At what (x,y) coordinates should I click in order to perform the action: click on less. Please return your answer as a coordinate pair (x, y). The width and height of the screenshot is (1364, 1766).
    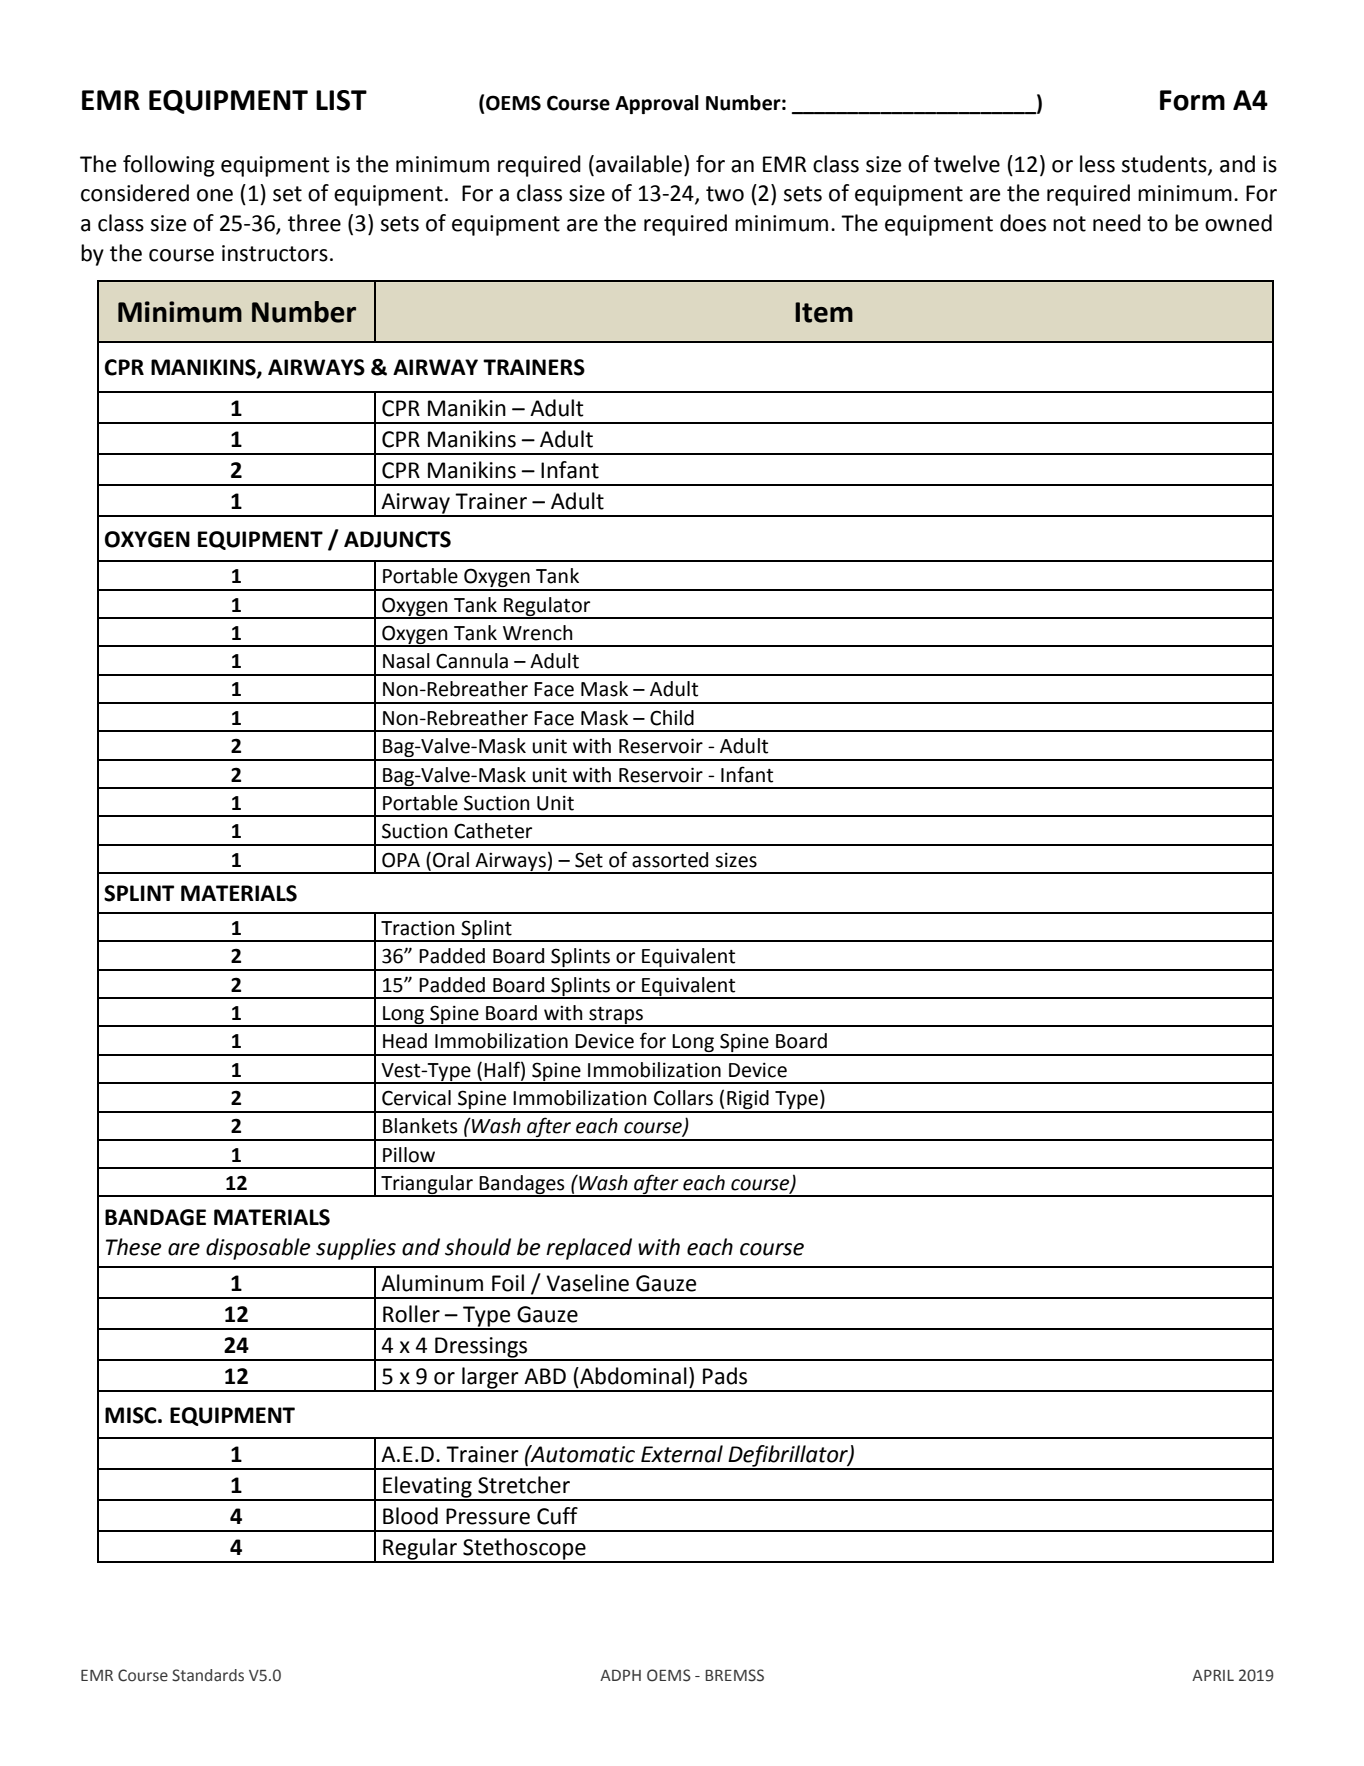
    Looking at the image, I should click on (1097, 164).
